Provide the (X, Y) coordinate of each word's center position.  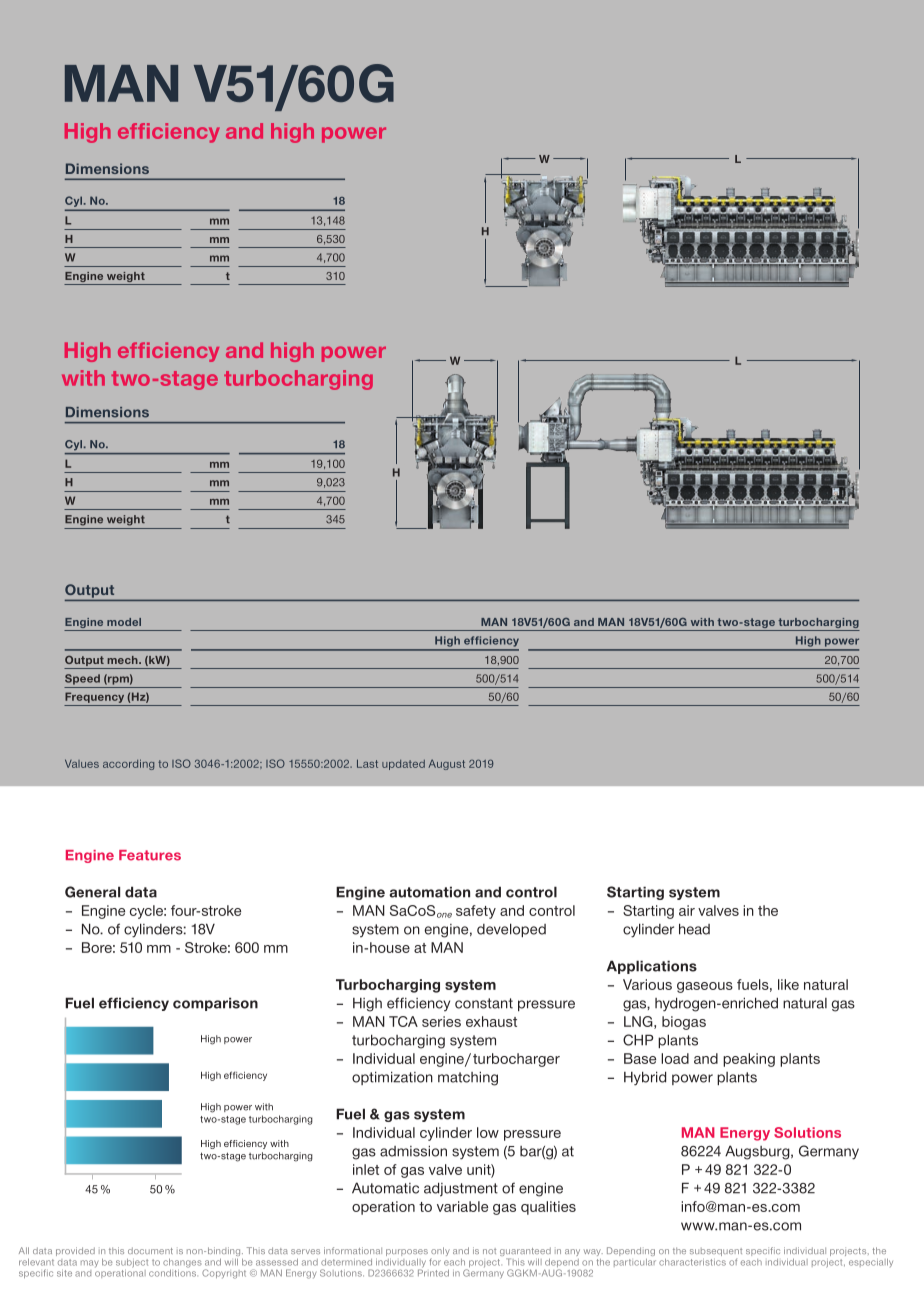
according (128, 764)
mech (123, 660)
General (92, 892)
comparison (215, 1004)
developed (511, 930)
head (694, 929)
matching (468, 1078)
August (447, 764)
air (687, 910)
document (150, 1250)
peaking (749, 1060)
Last (367, 763)
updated (403, 765)
